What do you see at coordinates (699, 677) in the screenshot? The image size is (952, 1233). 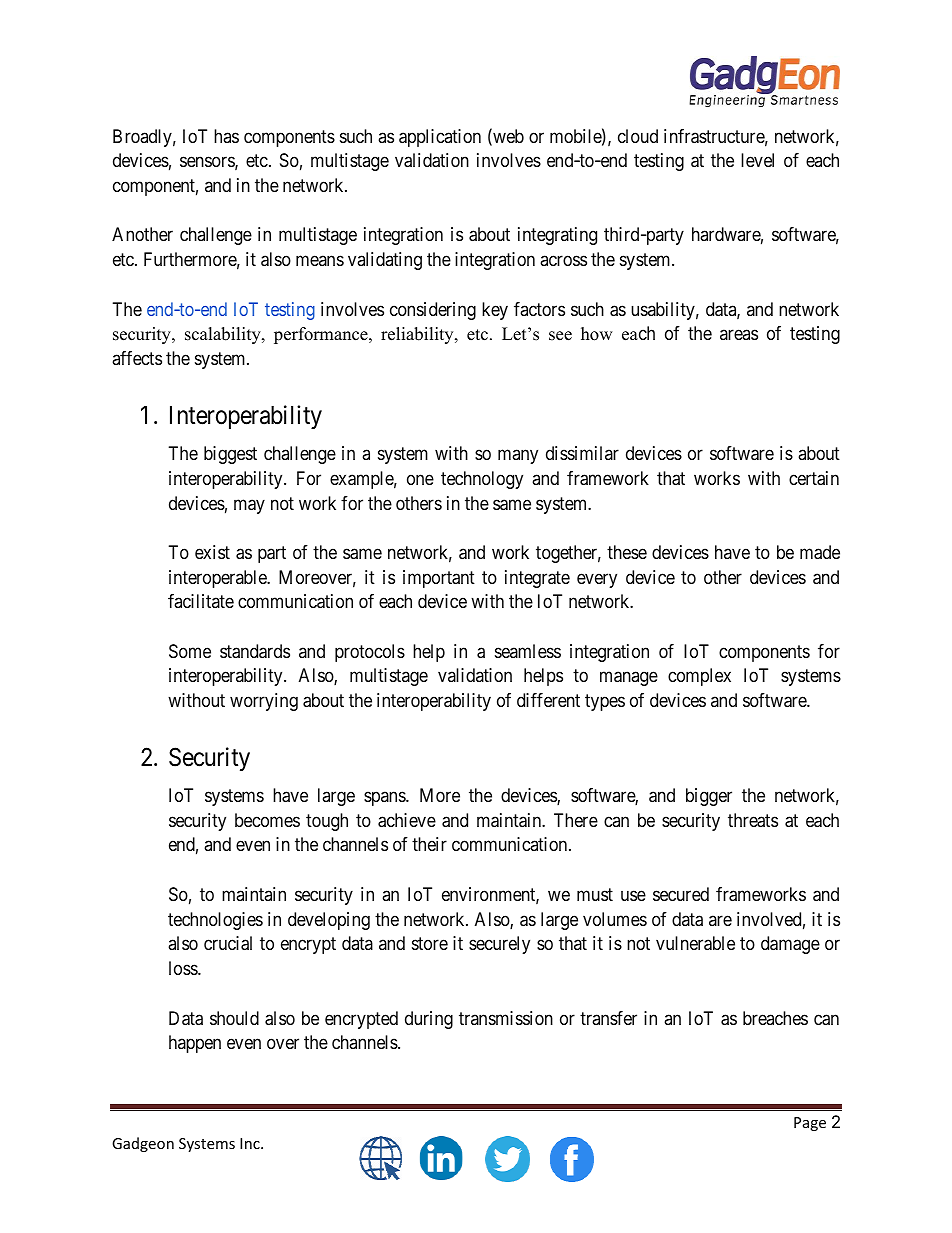 I see `complex` at bounding box center [699, 677].
